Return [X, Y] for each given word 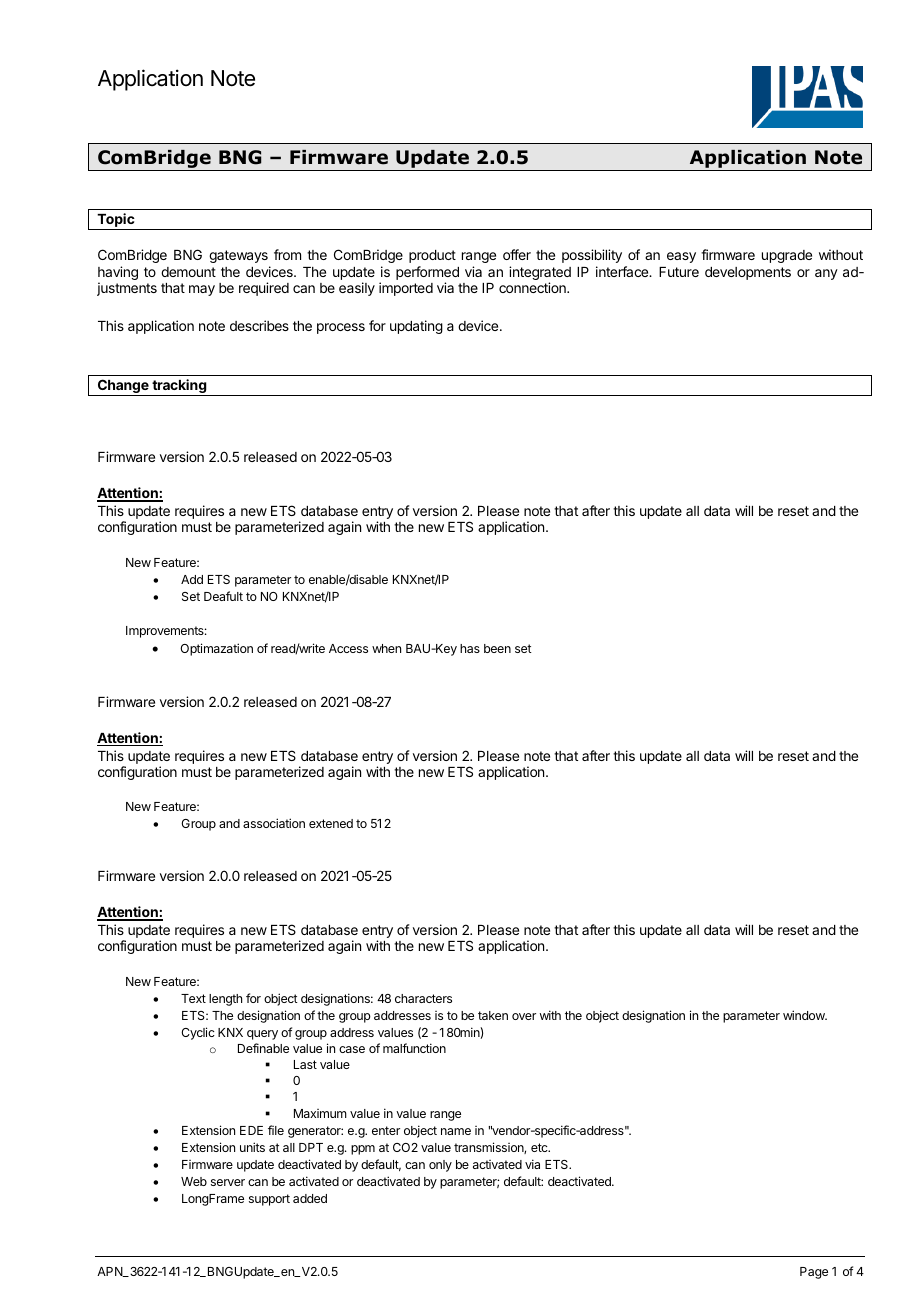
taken [493, 1015]
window [805, 1015]
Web [194, 1181]
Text [193, 998]
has [470, 648]
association [274, 823]
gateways [238, 256]
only [440, 1166]
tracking [179, 387]
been [497, 648]
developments [748, 273]
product [432, 256]
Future [679, 272]
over [524, 1016]
